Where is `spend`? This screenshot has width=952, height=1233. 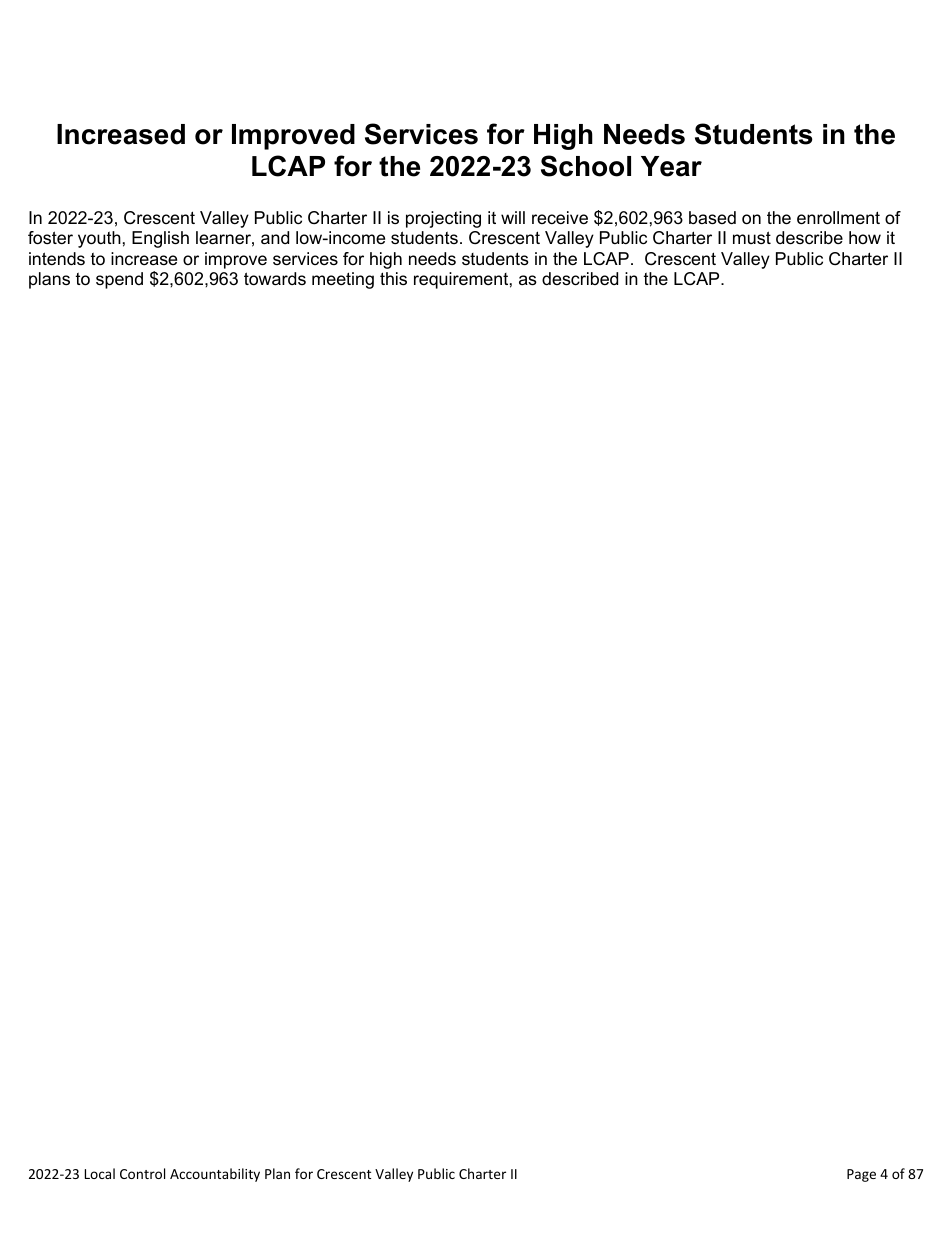
spend is located at coordinates (119, 280).
